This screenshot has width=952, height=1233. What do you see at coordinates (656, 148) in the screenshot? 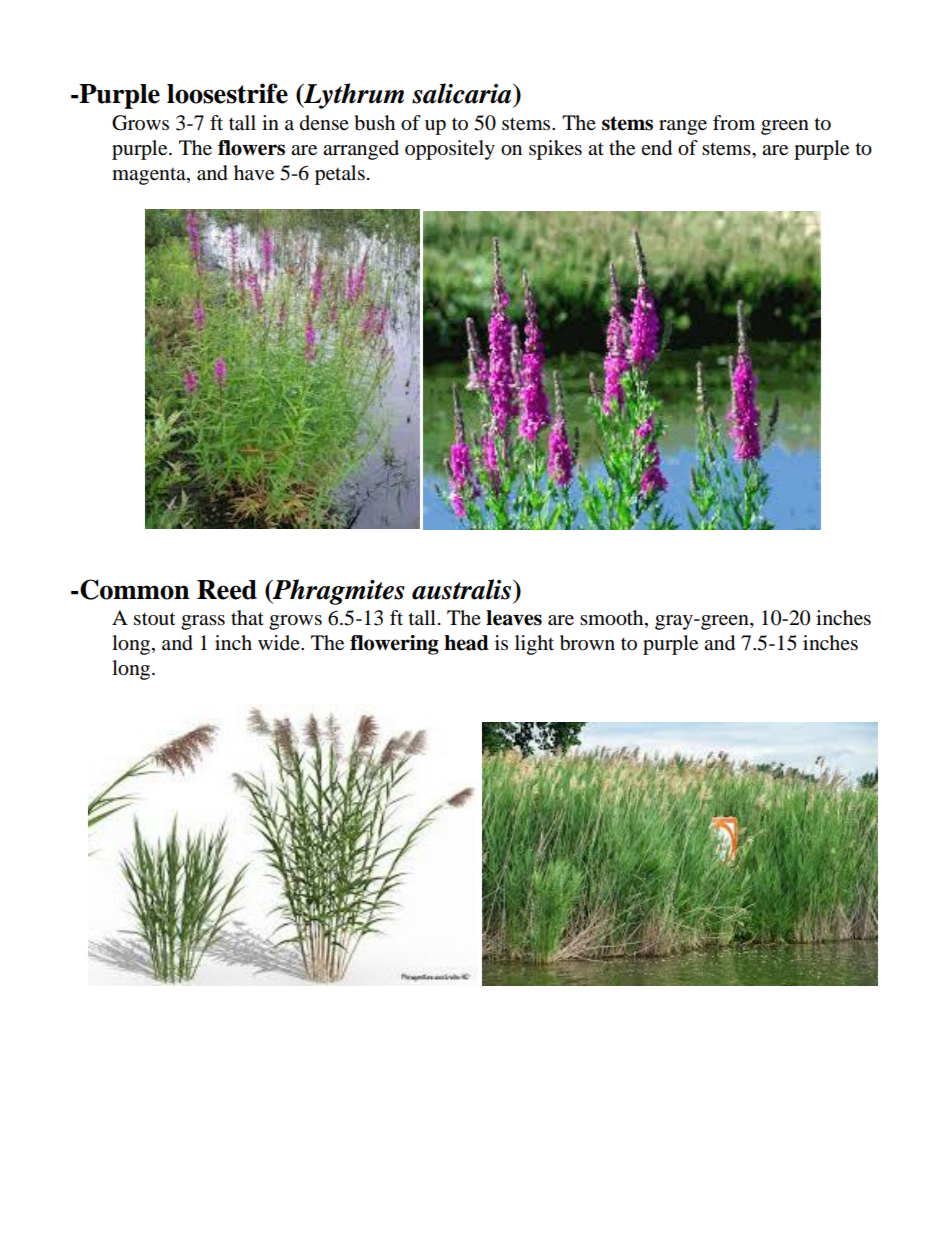
I see `end` at bounding box center [656, 148].
